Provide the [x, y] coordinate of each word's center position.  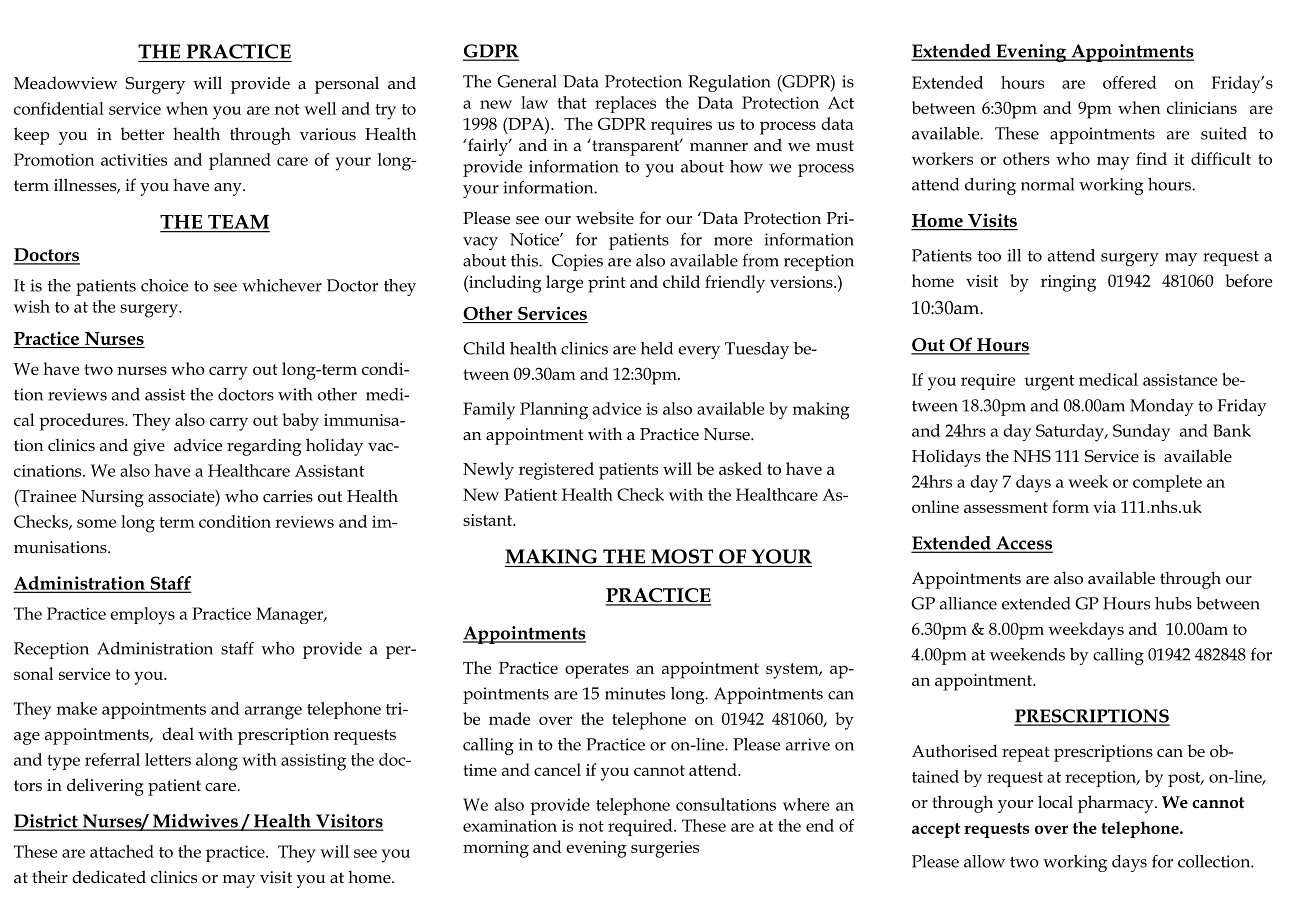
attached [122, 851]
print [607, 284]
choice [165, 285]
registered [556, 471]
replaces [625, 104]
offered [1130, 82]
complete [1167, 483]
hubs [1173, 603]
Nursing [112, 498]
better [142, 134]
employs [142, 616]
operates [597, 671]
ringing [1068, 283]
